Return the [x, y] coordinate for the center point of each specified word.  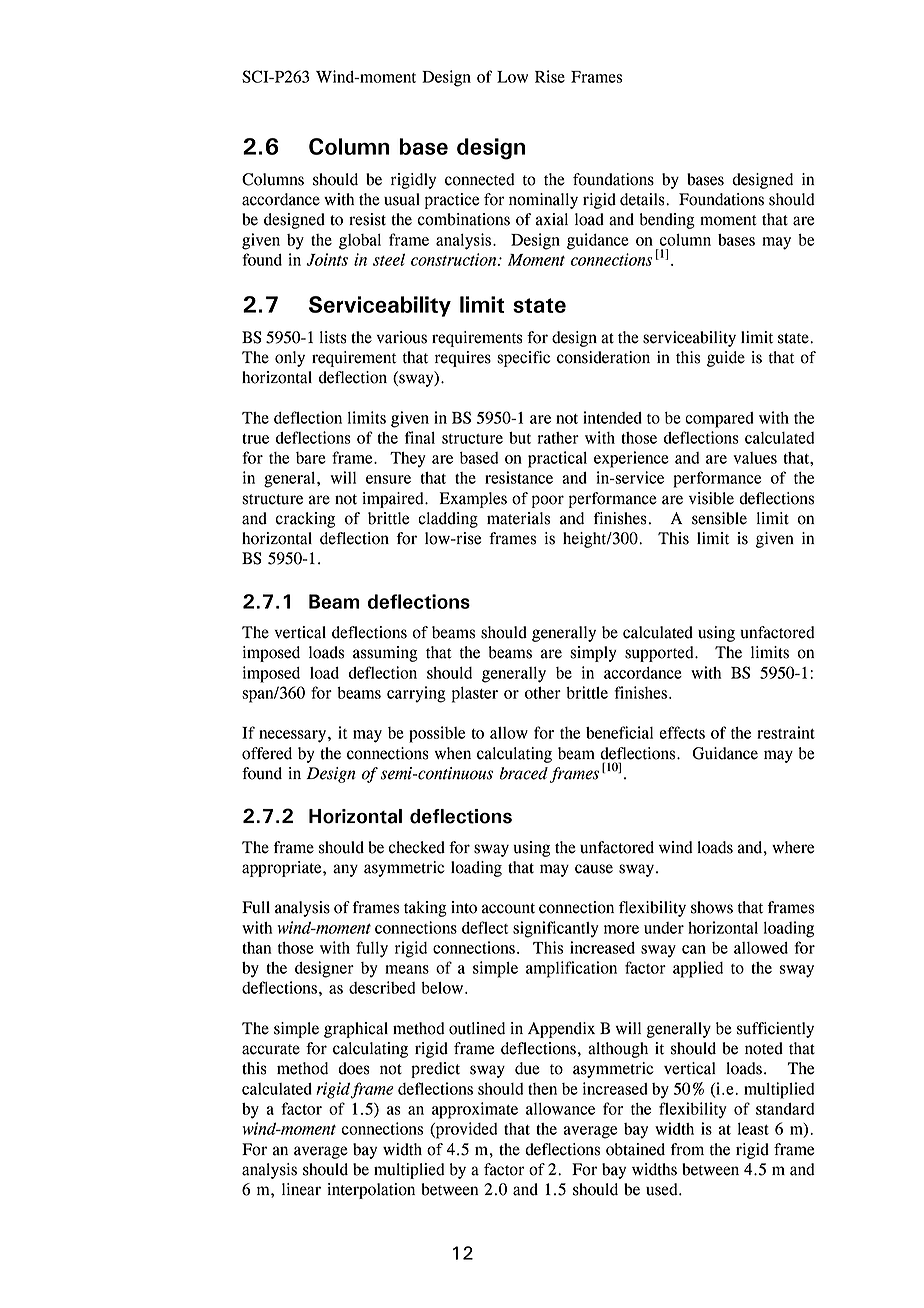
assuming [385, 654]
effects [682, 732]
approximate [475, 1110]
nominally [543, 201]
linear [301, 1189]
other [543, 693]
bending [667, 221]
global [360, 242]
